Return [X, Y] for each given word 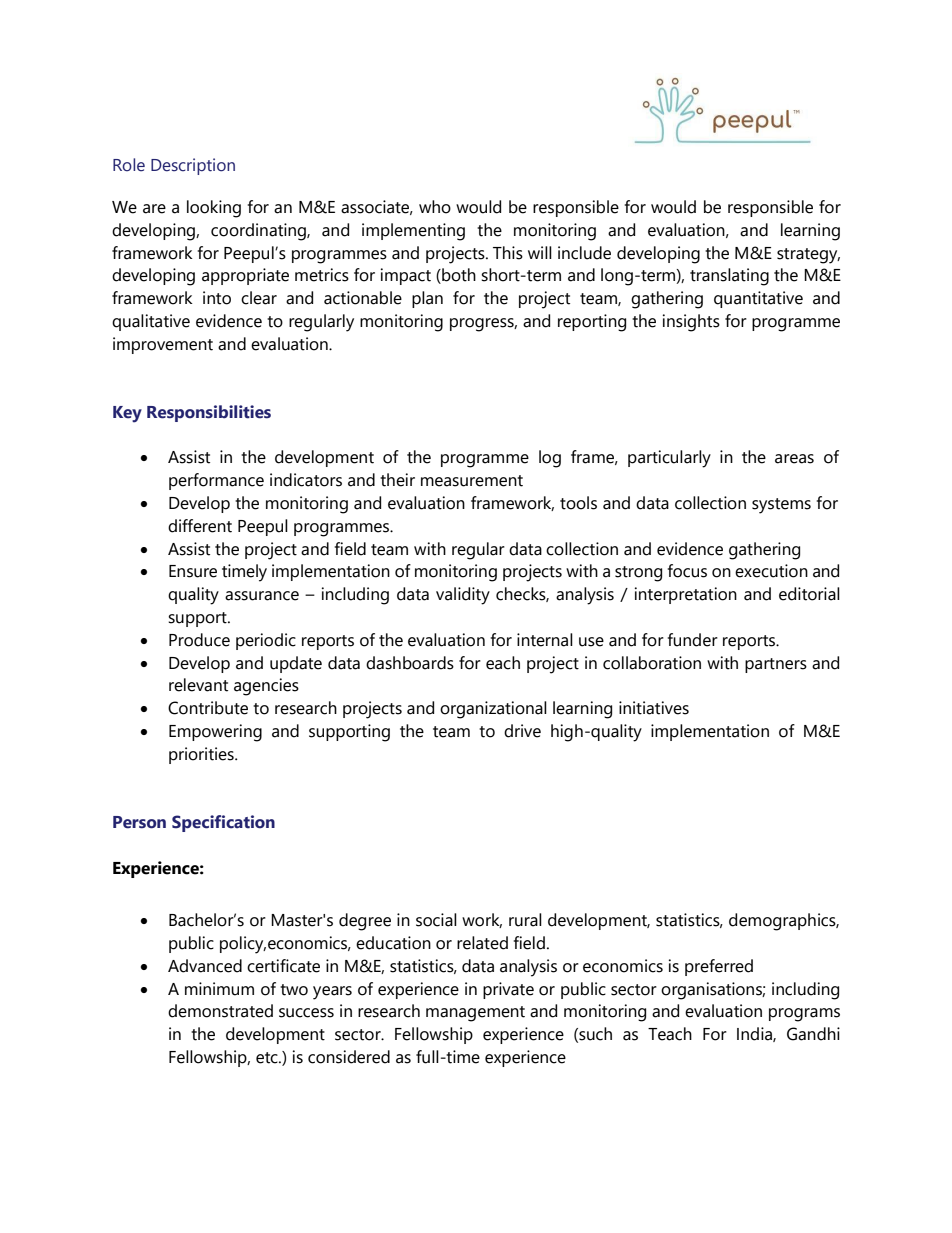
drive [522, 731]
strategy [808, 256]
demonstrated [220, 1011]
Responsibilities [209, 413]
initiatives [654, 708]
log [550, 459]
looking [214, 209]
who [435, 207]
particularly [669, 459]
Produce [199, 640]
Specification [223, 823]
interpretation [686, 595]
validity [463, 596]
